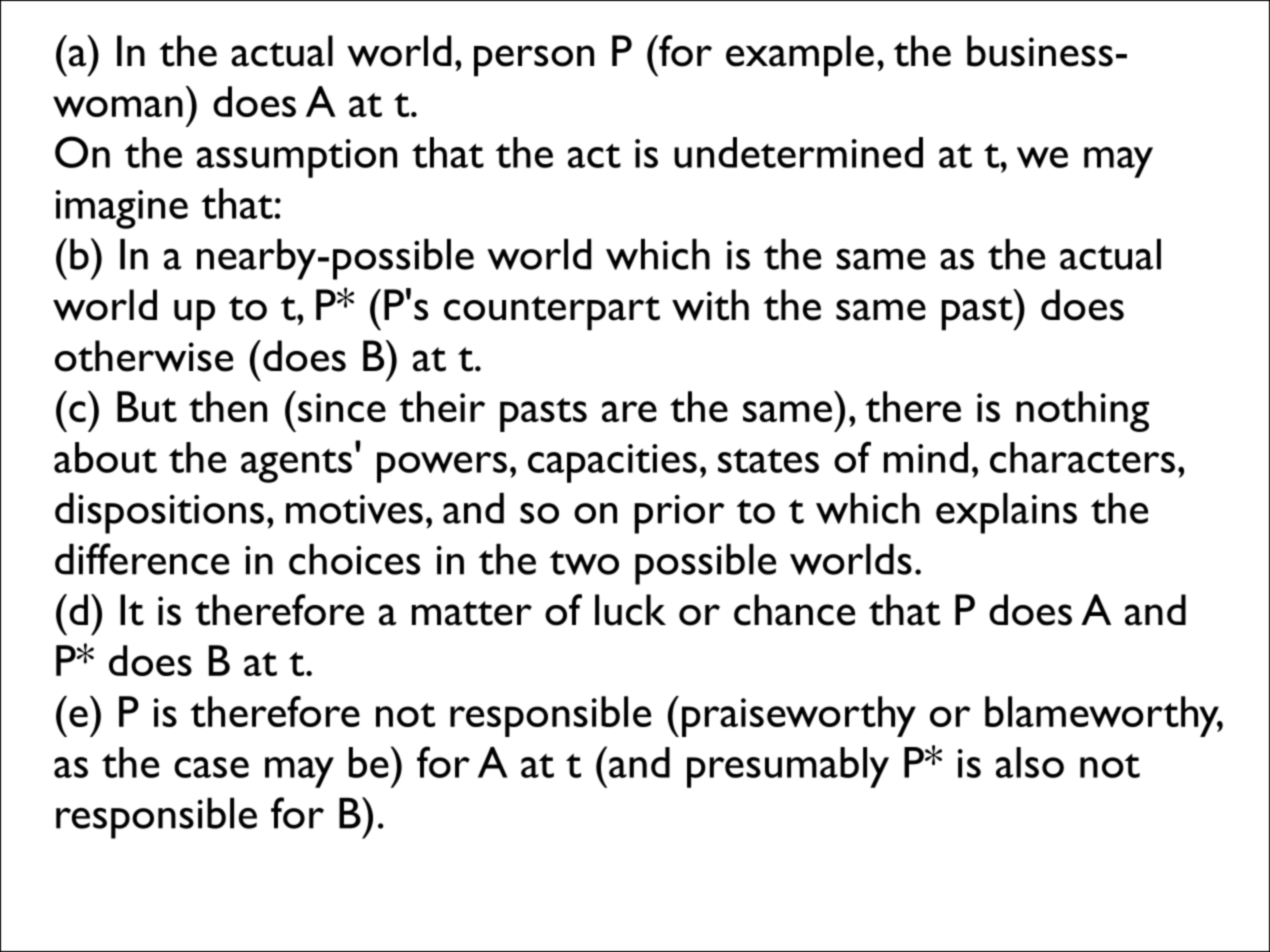 The width and height of the screenshot is (1270, 952). I want to click on otherwise, so click(144, 356).
